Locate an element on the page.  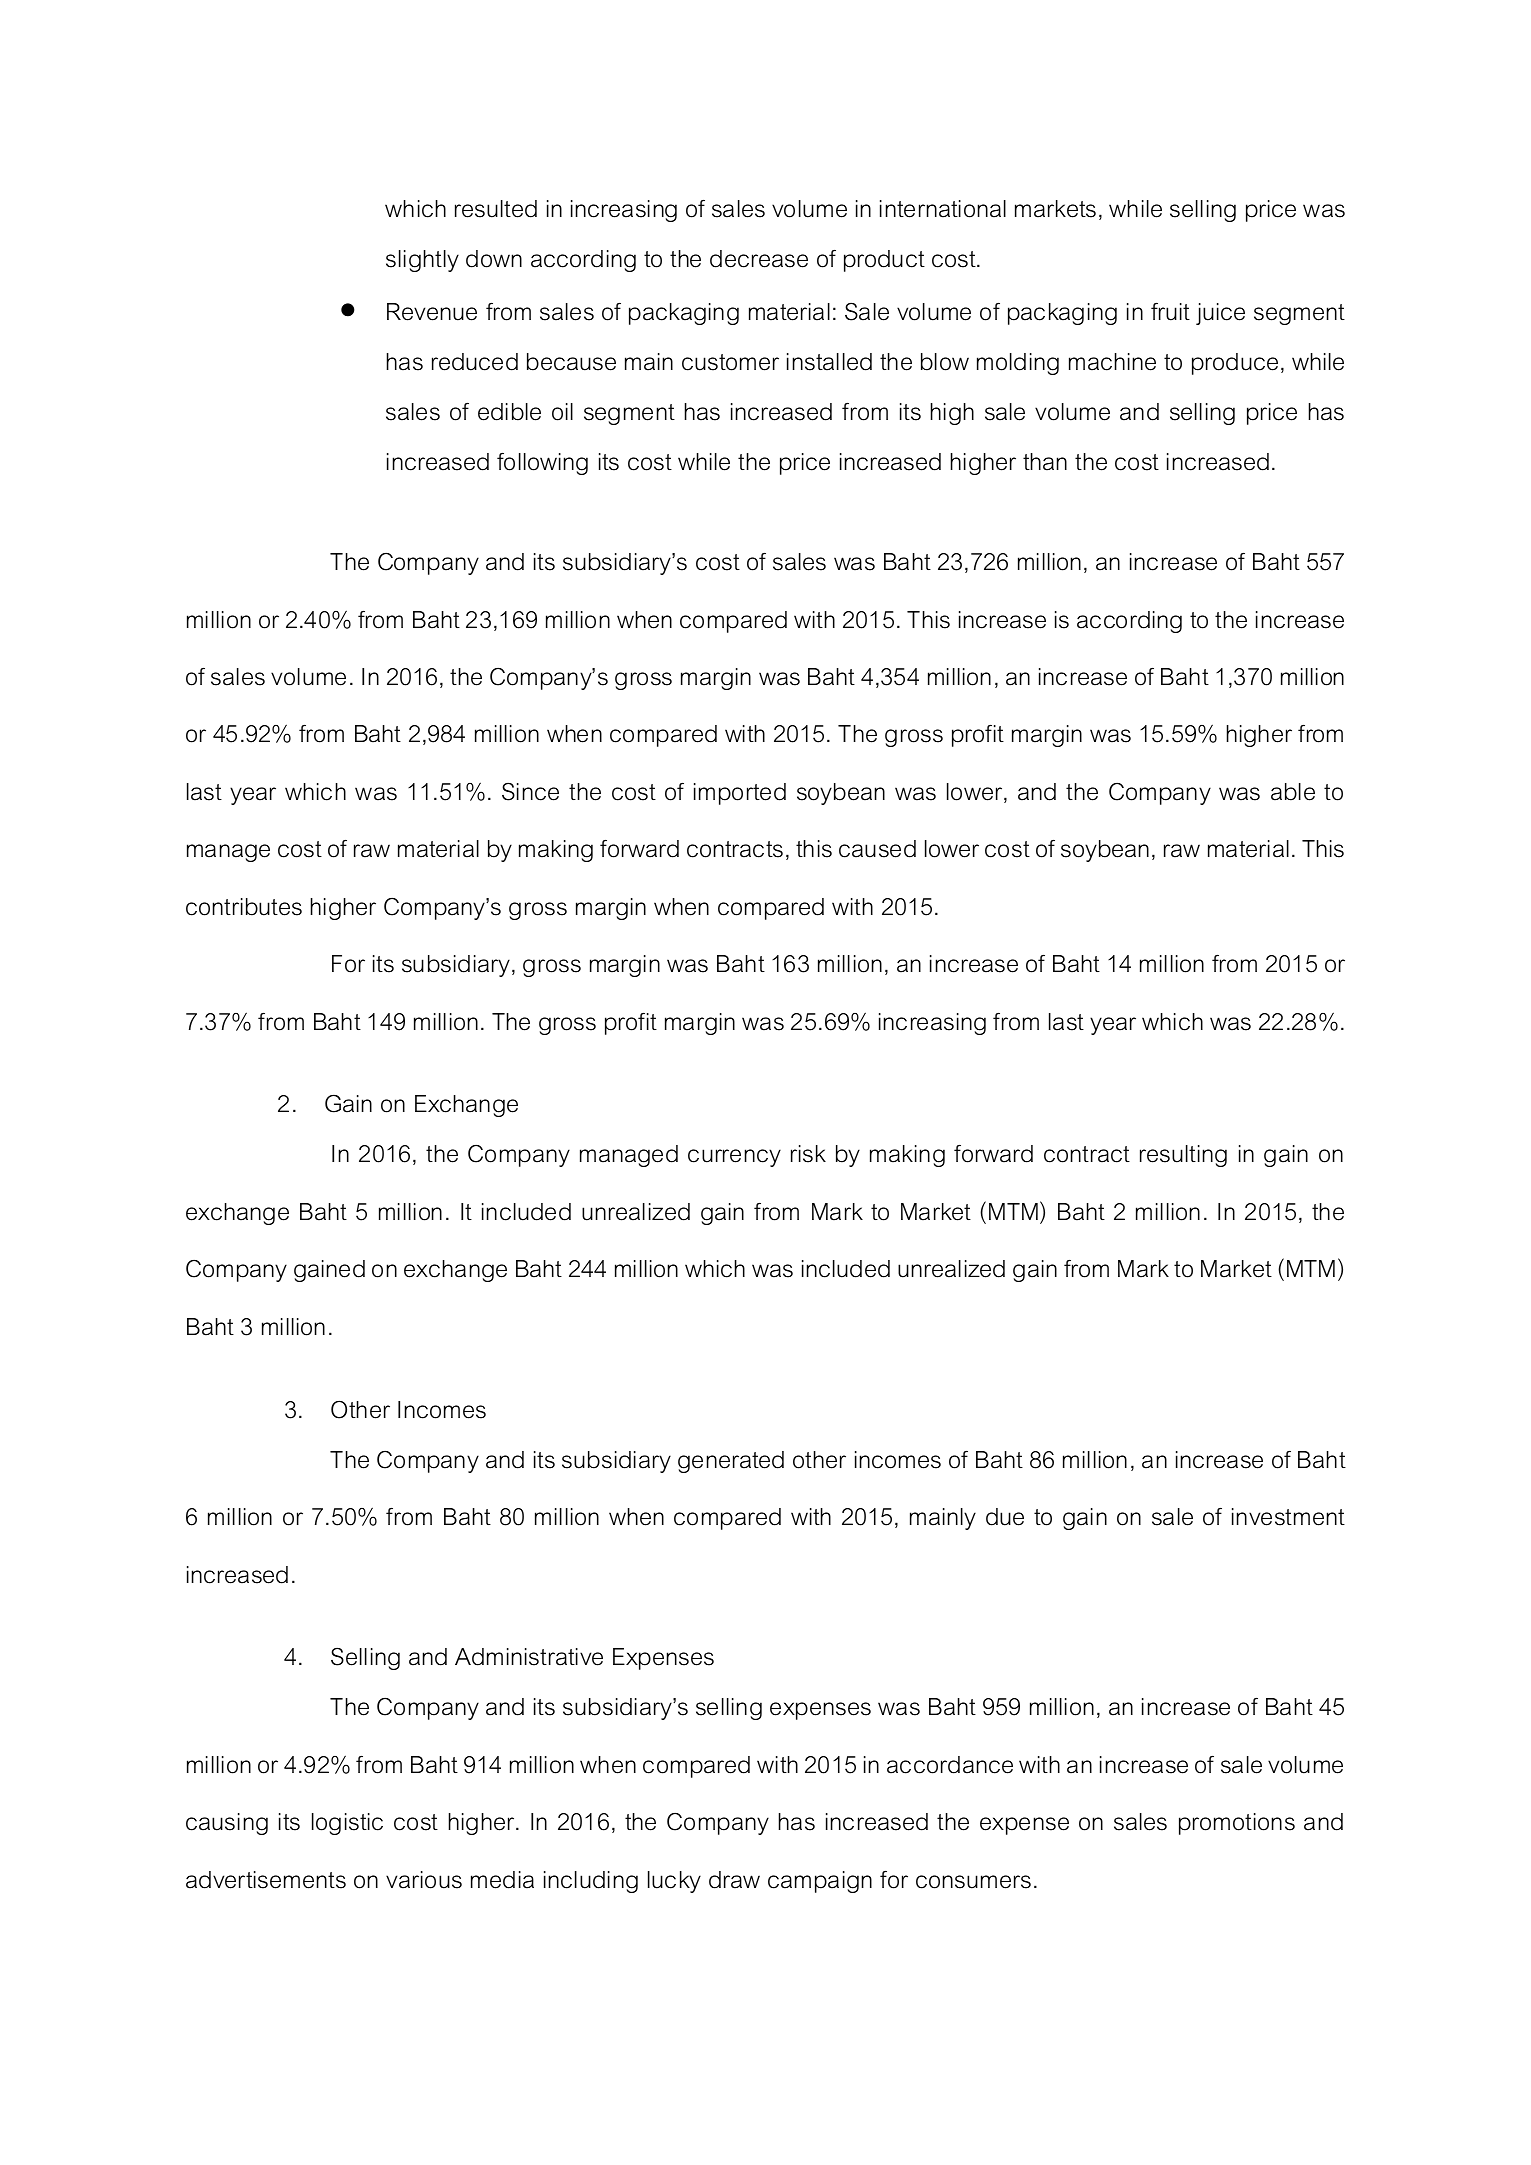
resulting is located at coordinates (1183, 1156).
